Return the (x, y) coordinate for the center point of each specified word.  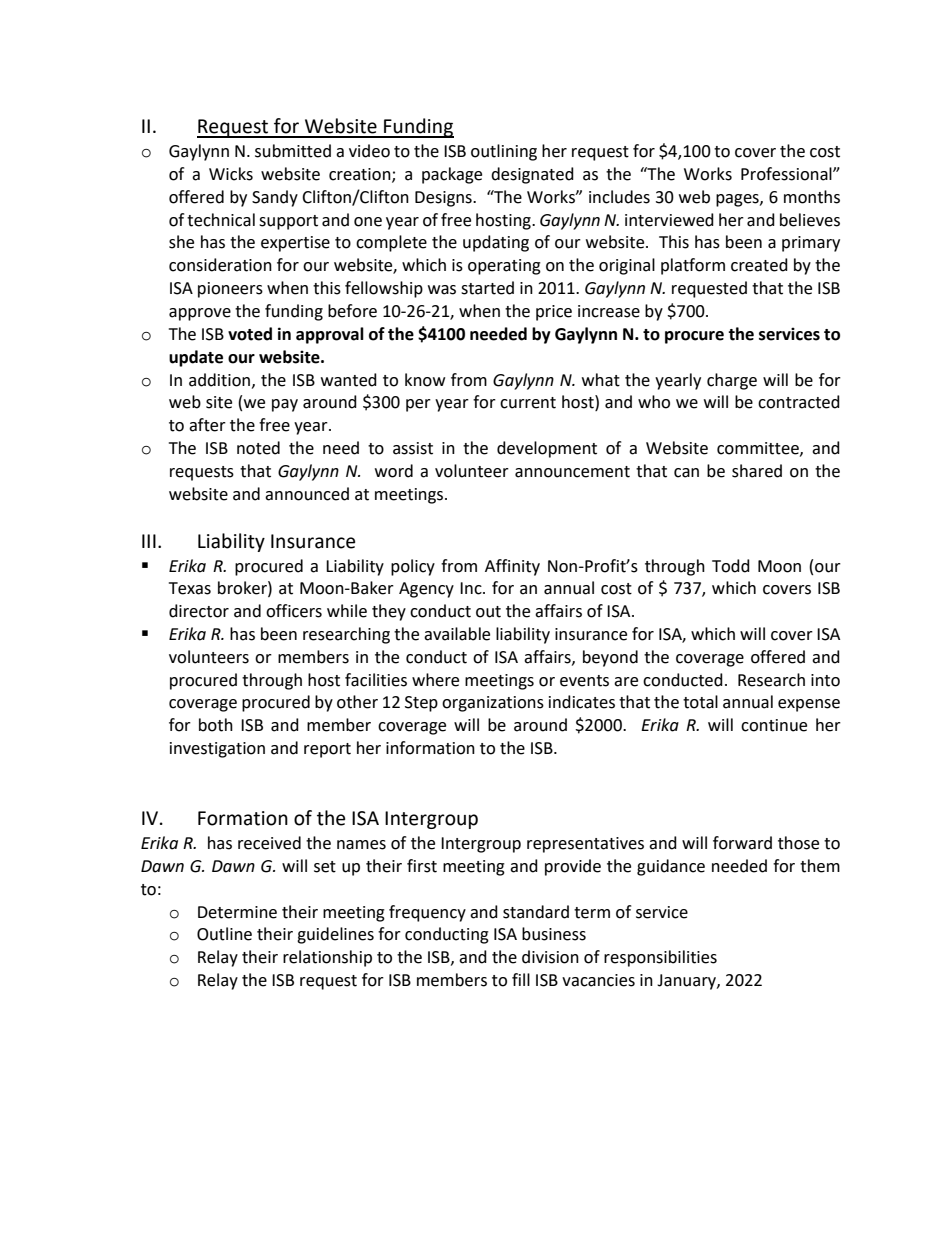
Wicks (231, 174)
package (452, 175)
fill (521, 979)
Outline (224, 934)
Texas (190, 588)
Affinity (512, 567)
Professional (787, 174)
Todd (731, 566)
